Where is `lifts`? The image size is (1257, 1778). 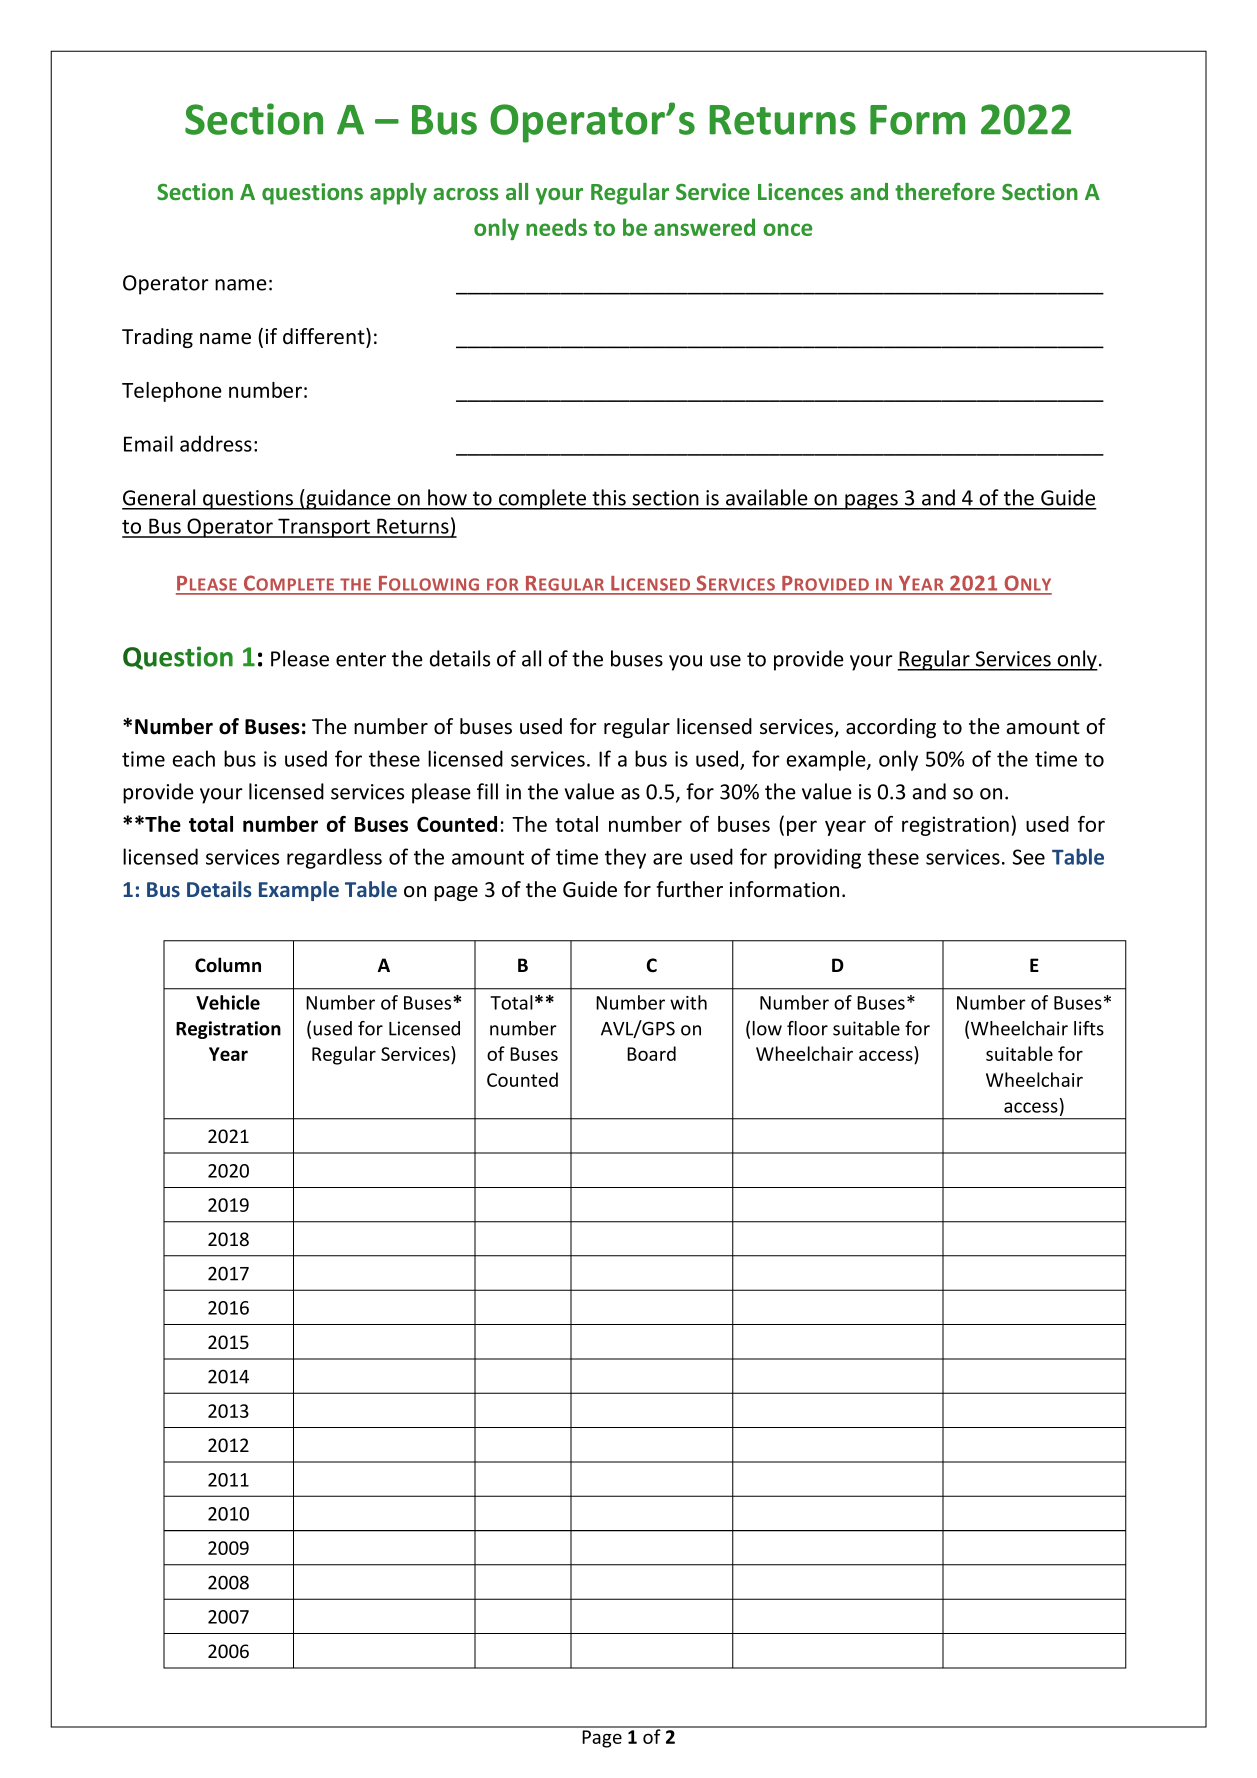
lifts is located at coordinates (1089, 1028).
